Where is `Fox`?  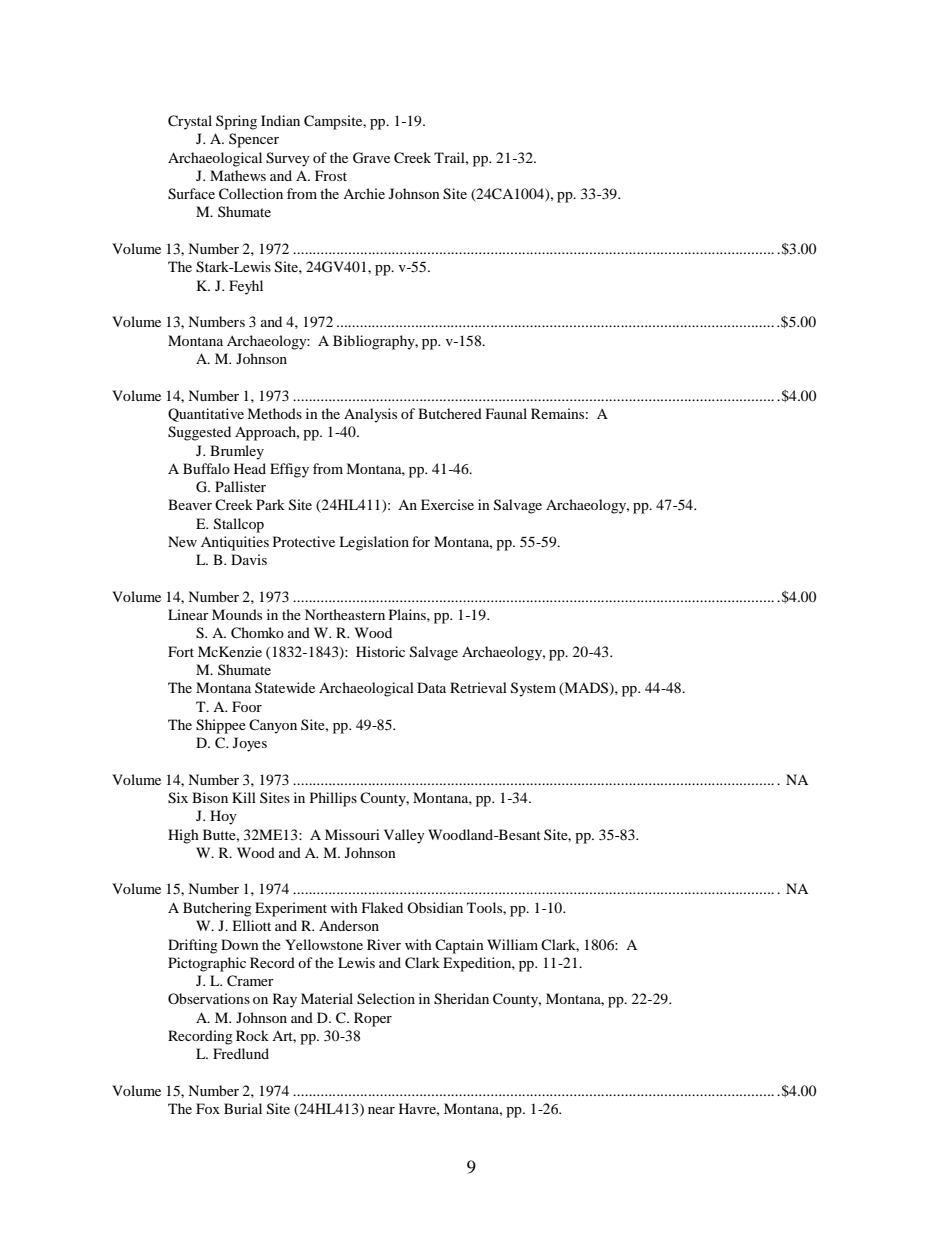
Fox is located at coordinates (208, 1108).
